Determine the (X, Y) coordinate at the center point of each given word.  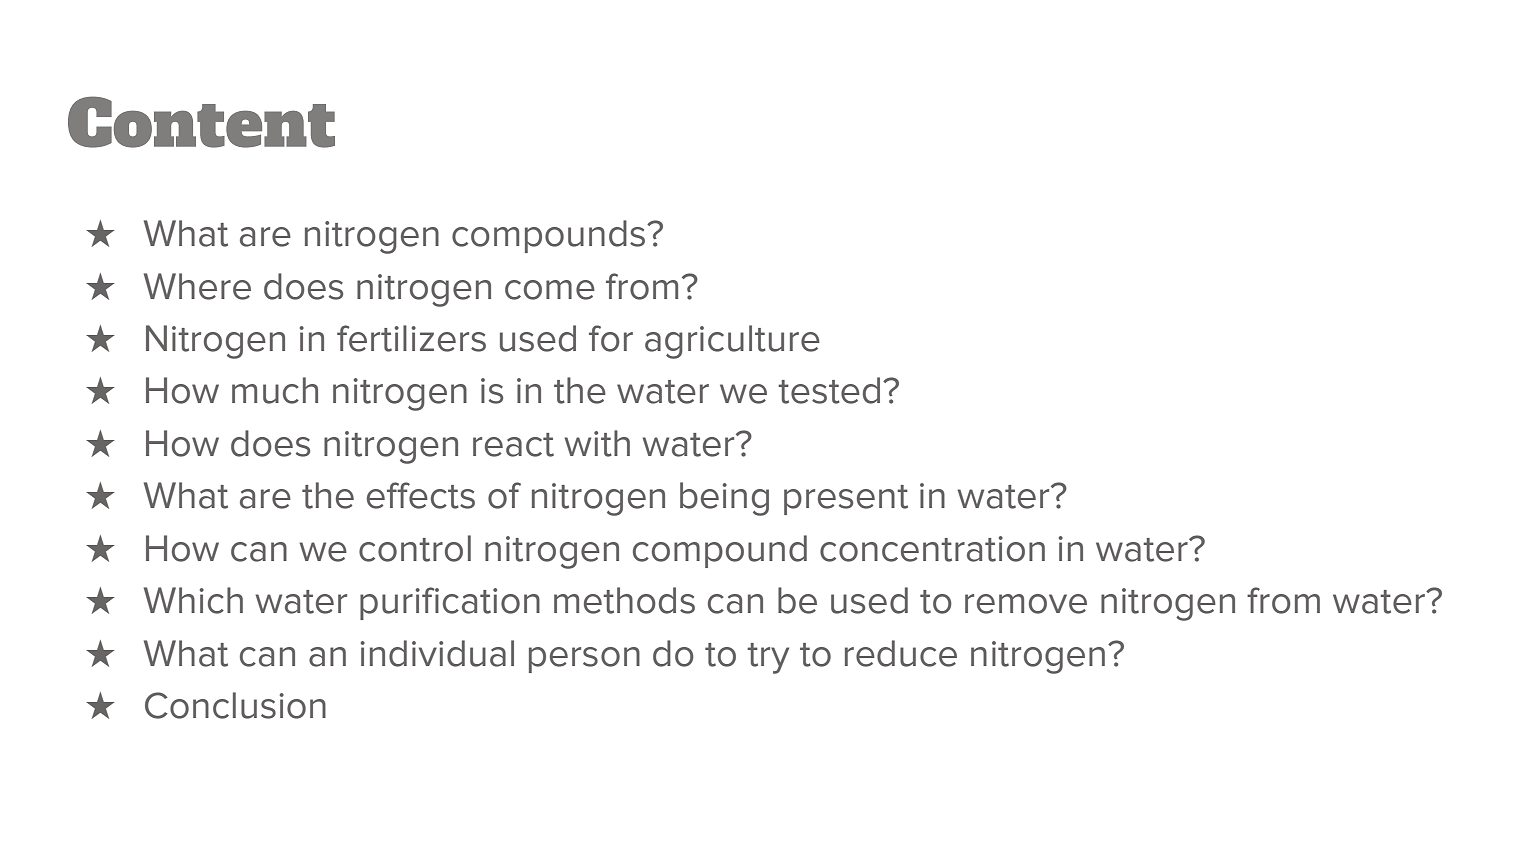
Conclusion (235, 705)
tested (829, 390)
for (611, 338)
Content (201, 122)
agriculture (732, 342)
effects (421, 495)
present (846, 500)
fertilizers (411, 338)
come (550, 290)
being (724, 499)
